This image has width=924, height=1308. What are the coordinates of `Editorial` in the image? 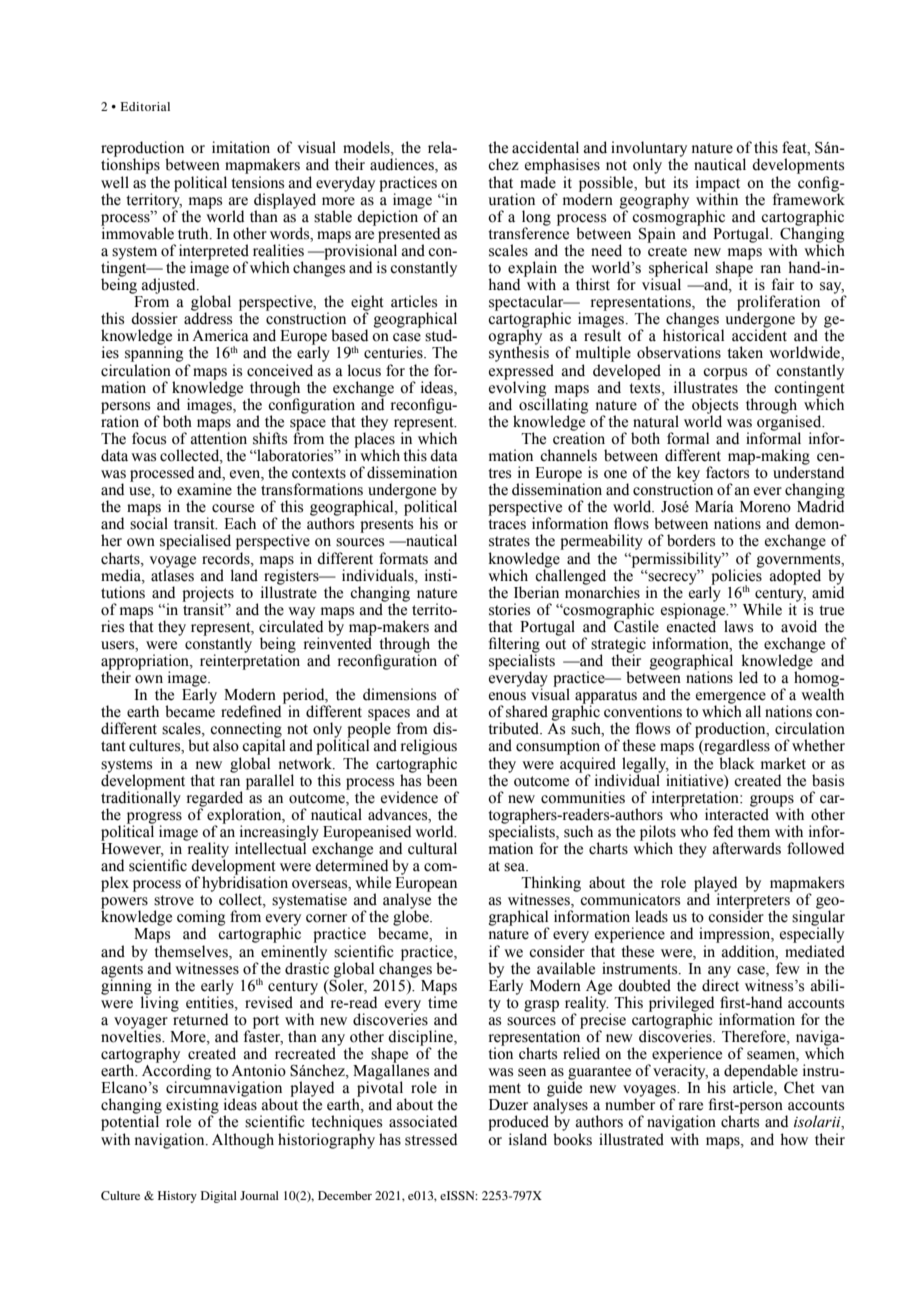 It's located at (145, 106).
